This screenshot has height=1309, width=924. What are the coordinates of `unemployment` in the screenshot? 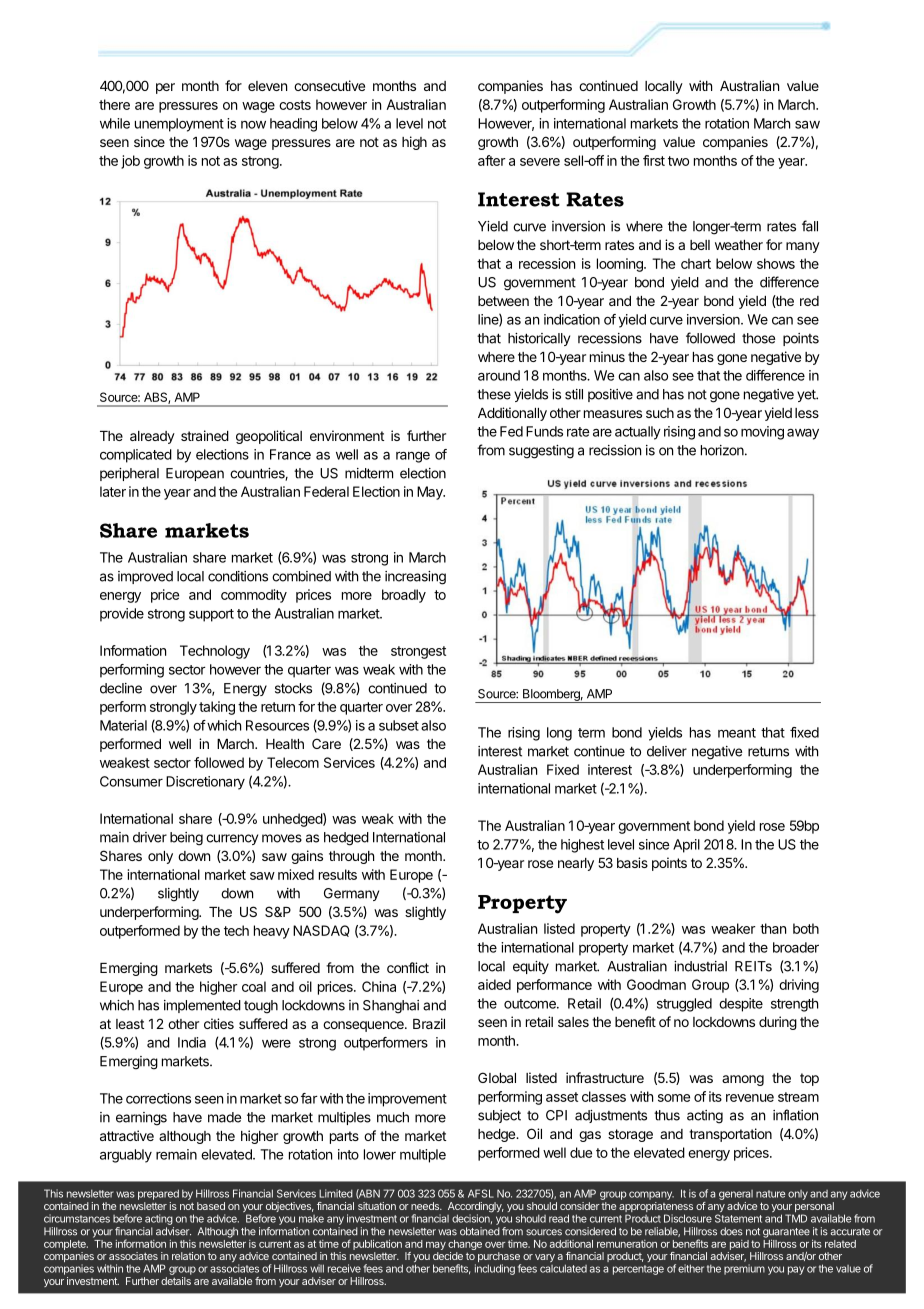 It's located at (179, 125).
